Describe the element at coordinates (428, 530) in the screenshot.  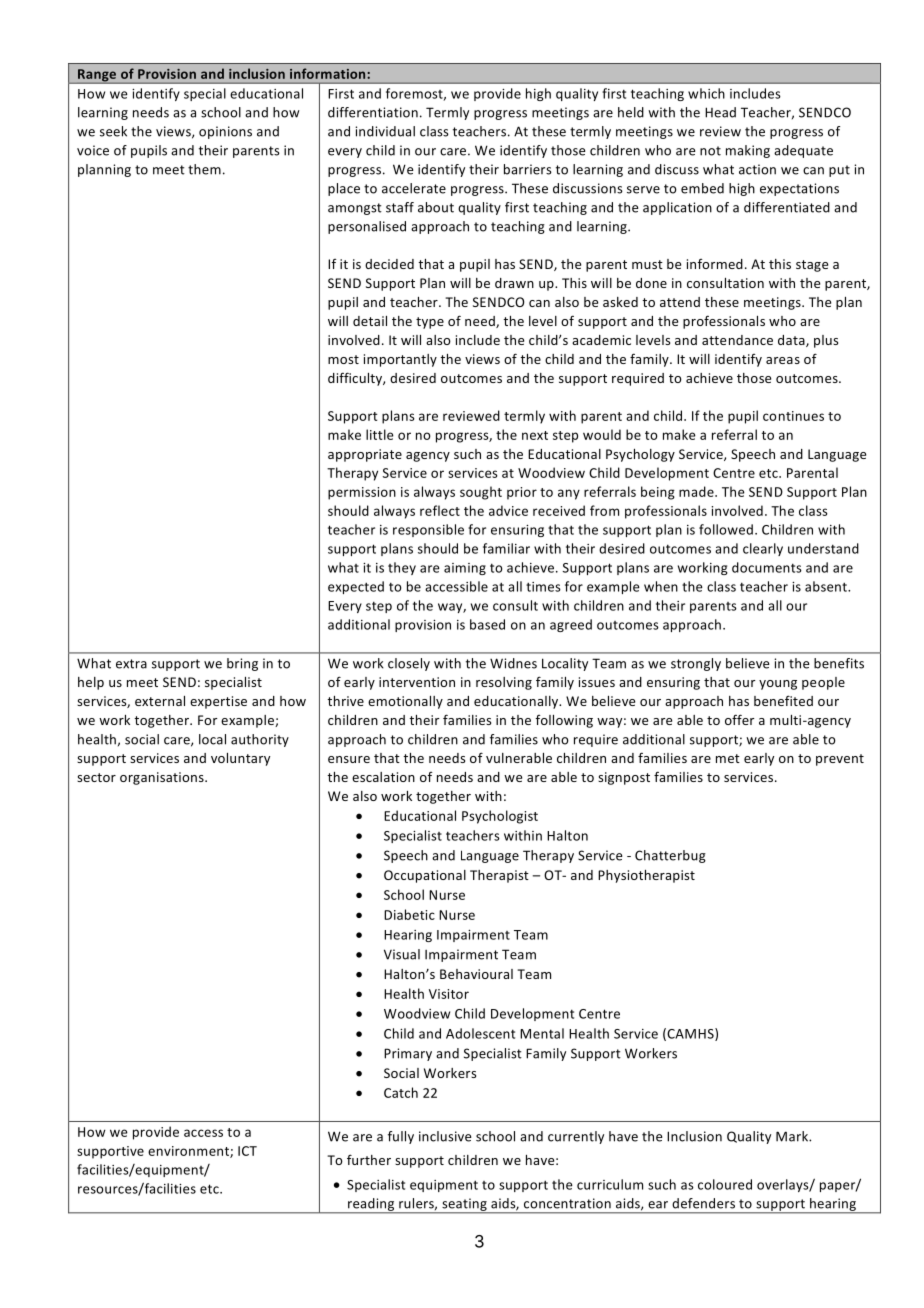
I see `responsible` at that location.
